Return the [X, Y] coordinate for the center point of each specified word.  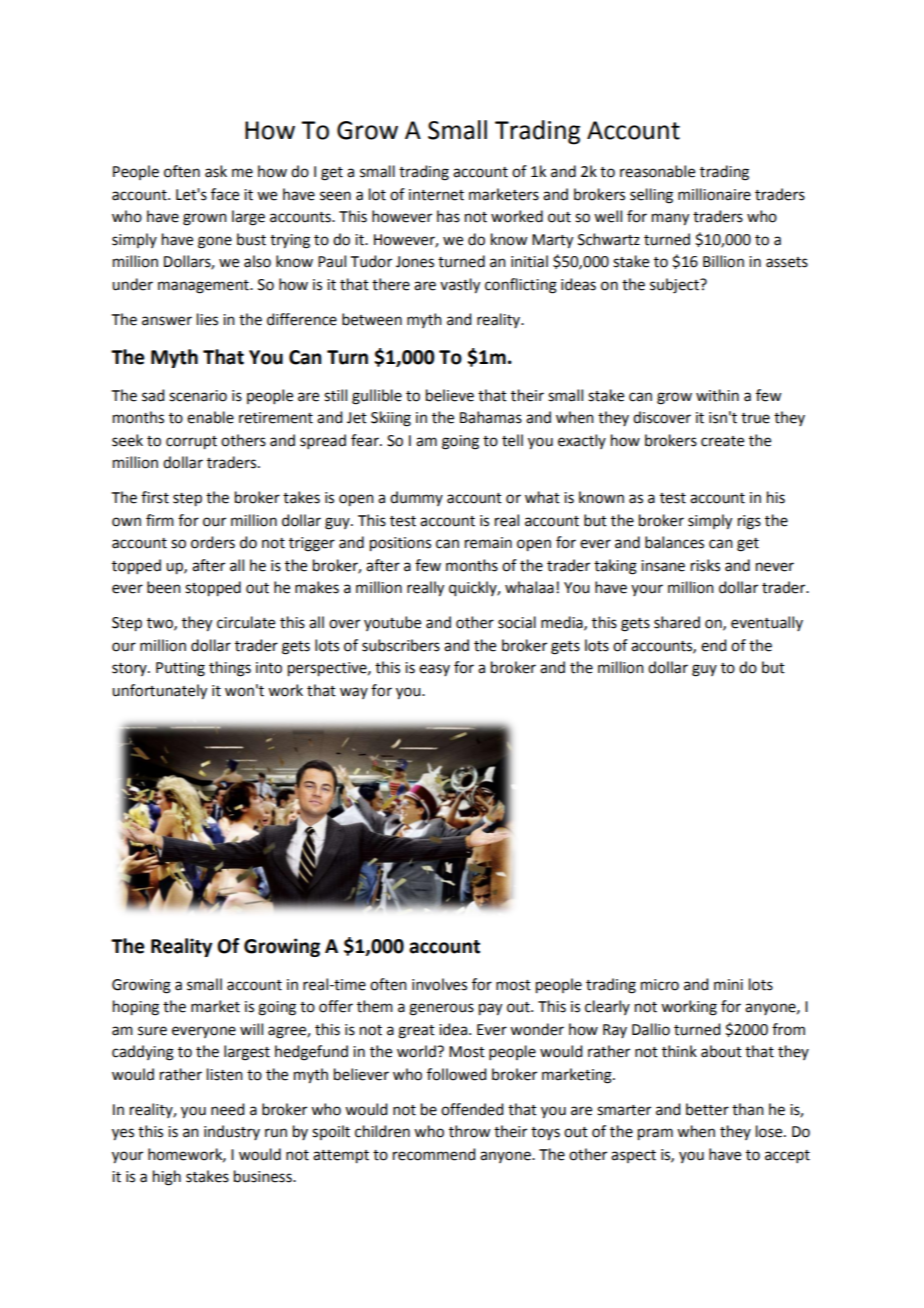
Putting [180, 669]
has [448, 216]
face [225, 194]
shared [677, 622]
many [670, 219]
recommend [434, 1154]
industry [232, 1132]
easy [434, 670]
